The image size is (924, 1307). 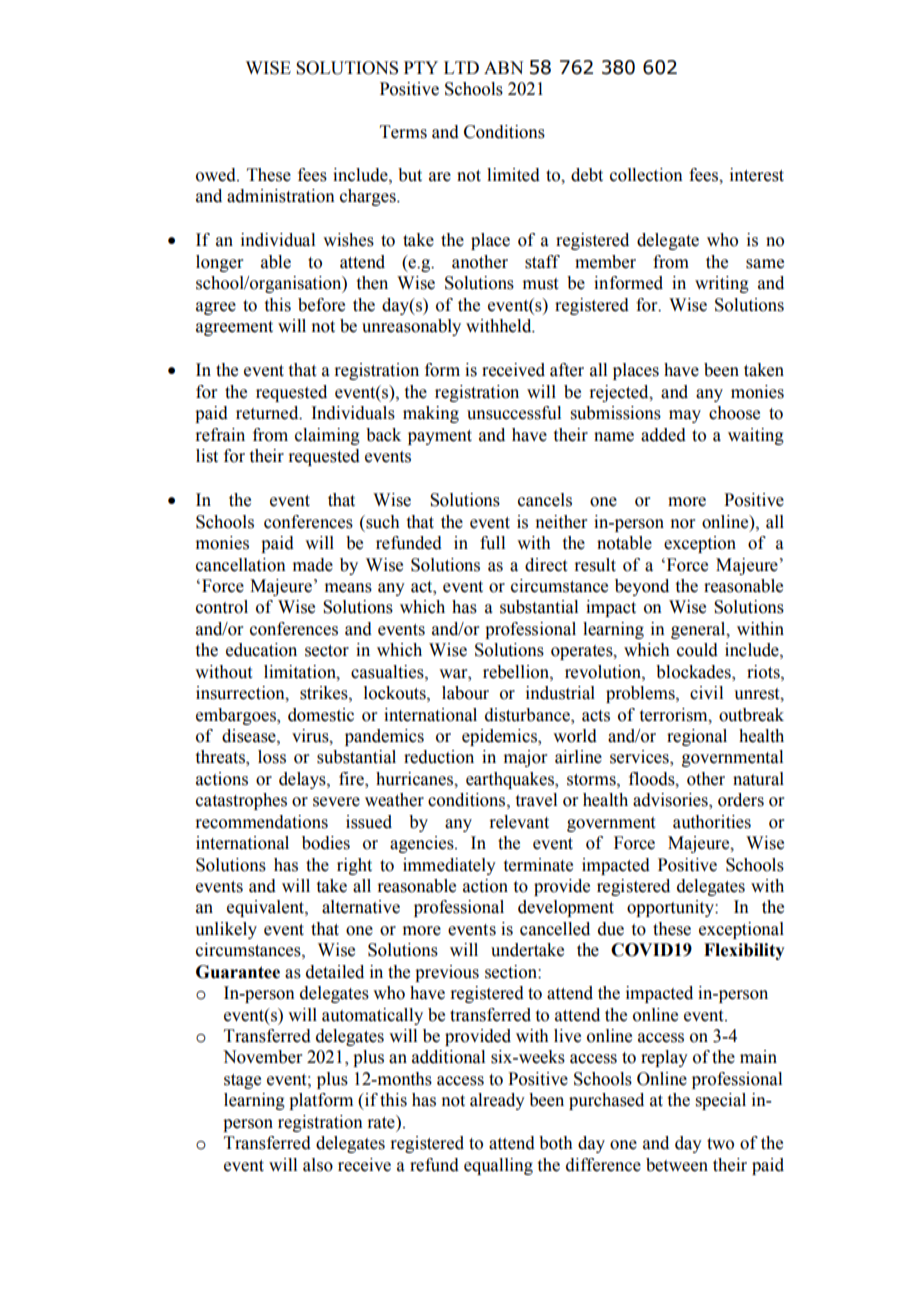 I want to click on full, so click(x=492, y=543).
